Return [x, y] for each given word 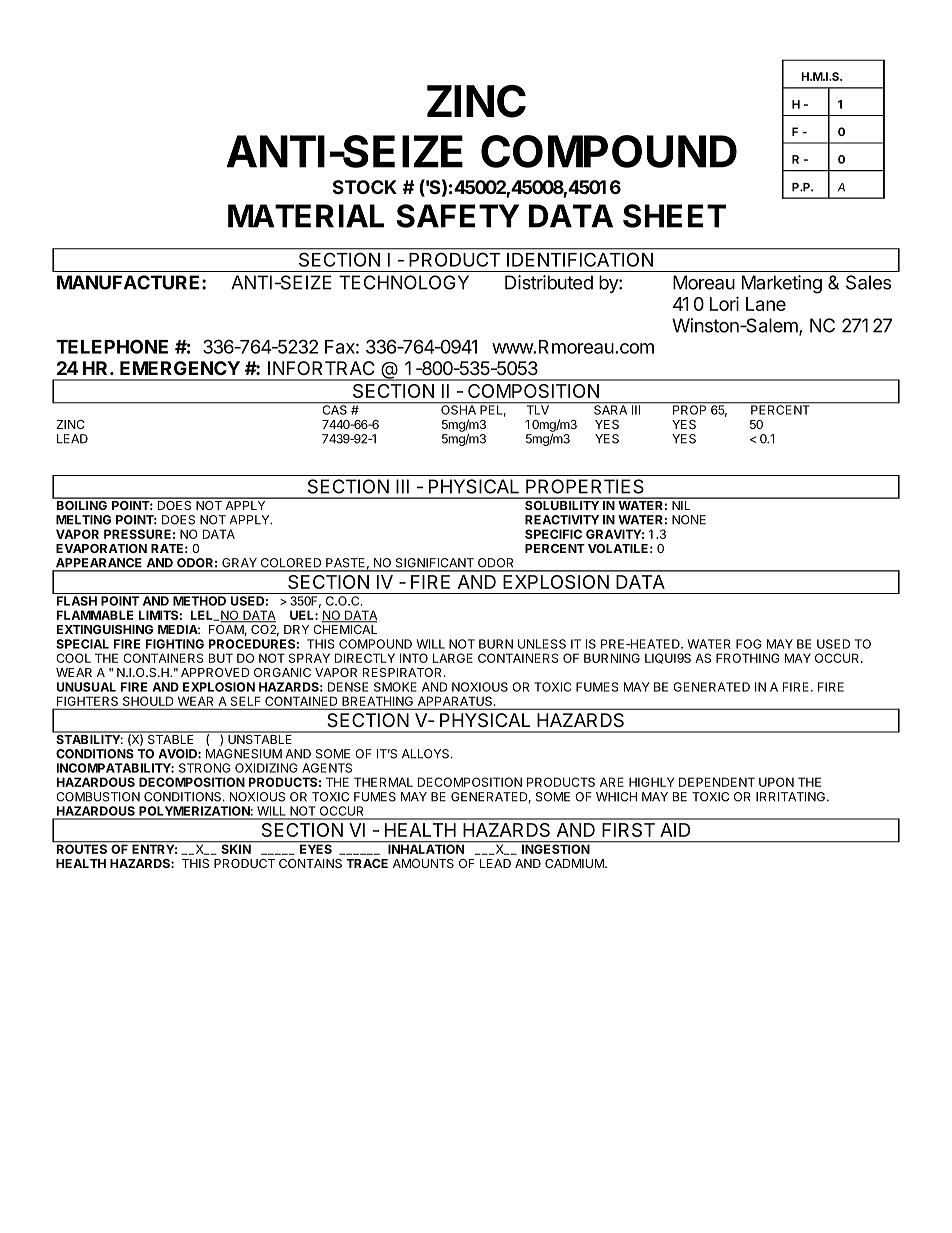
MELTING [83, 520]
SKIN [236, 848]
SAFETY [458, 216]
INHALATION [426, 848]
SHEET [674, 216]
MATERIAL [306, 216]
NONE [689, 520]
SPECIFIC [553, 534]
